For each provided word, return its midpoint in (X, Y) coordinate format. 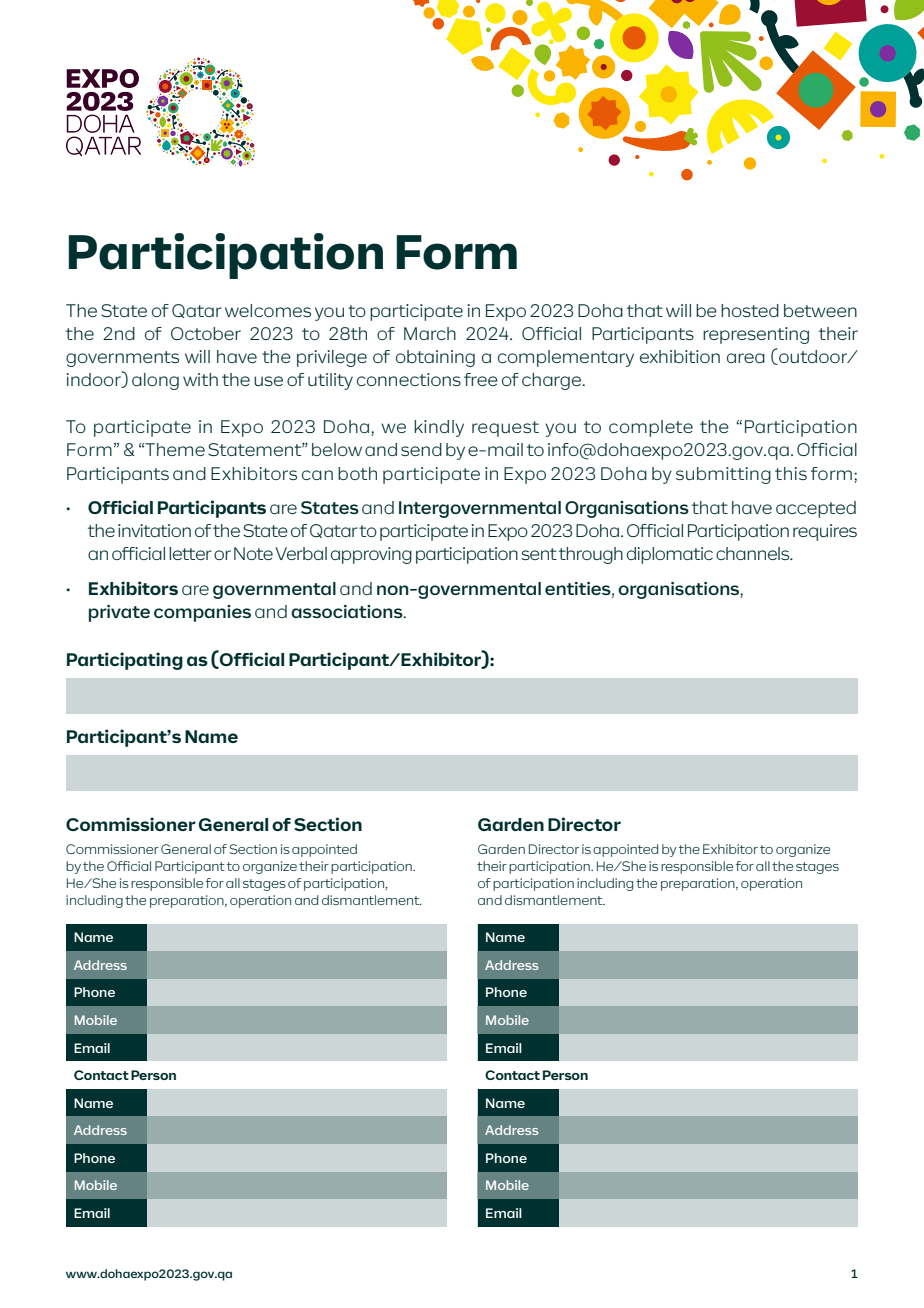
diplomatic (670, 555)
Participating (125, 661)
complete (651, 428)
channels (754, 553)
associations (348, 611)
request (505, 429)
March (430, 333)
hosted (750, 310)
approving (371, 555)
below (337, 449)
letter (190, 553)
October (206, 333)
